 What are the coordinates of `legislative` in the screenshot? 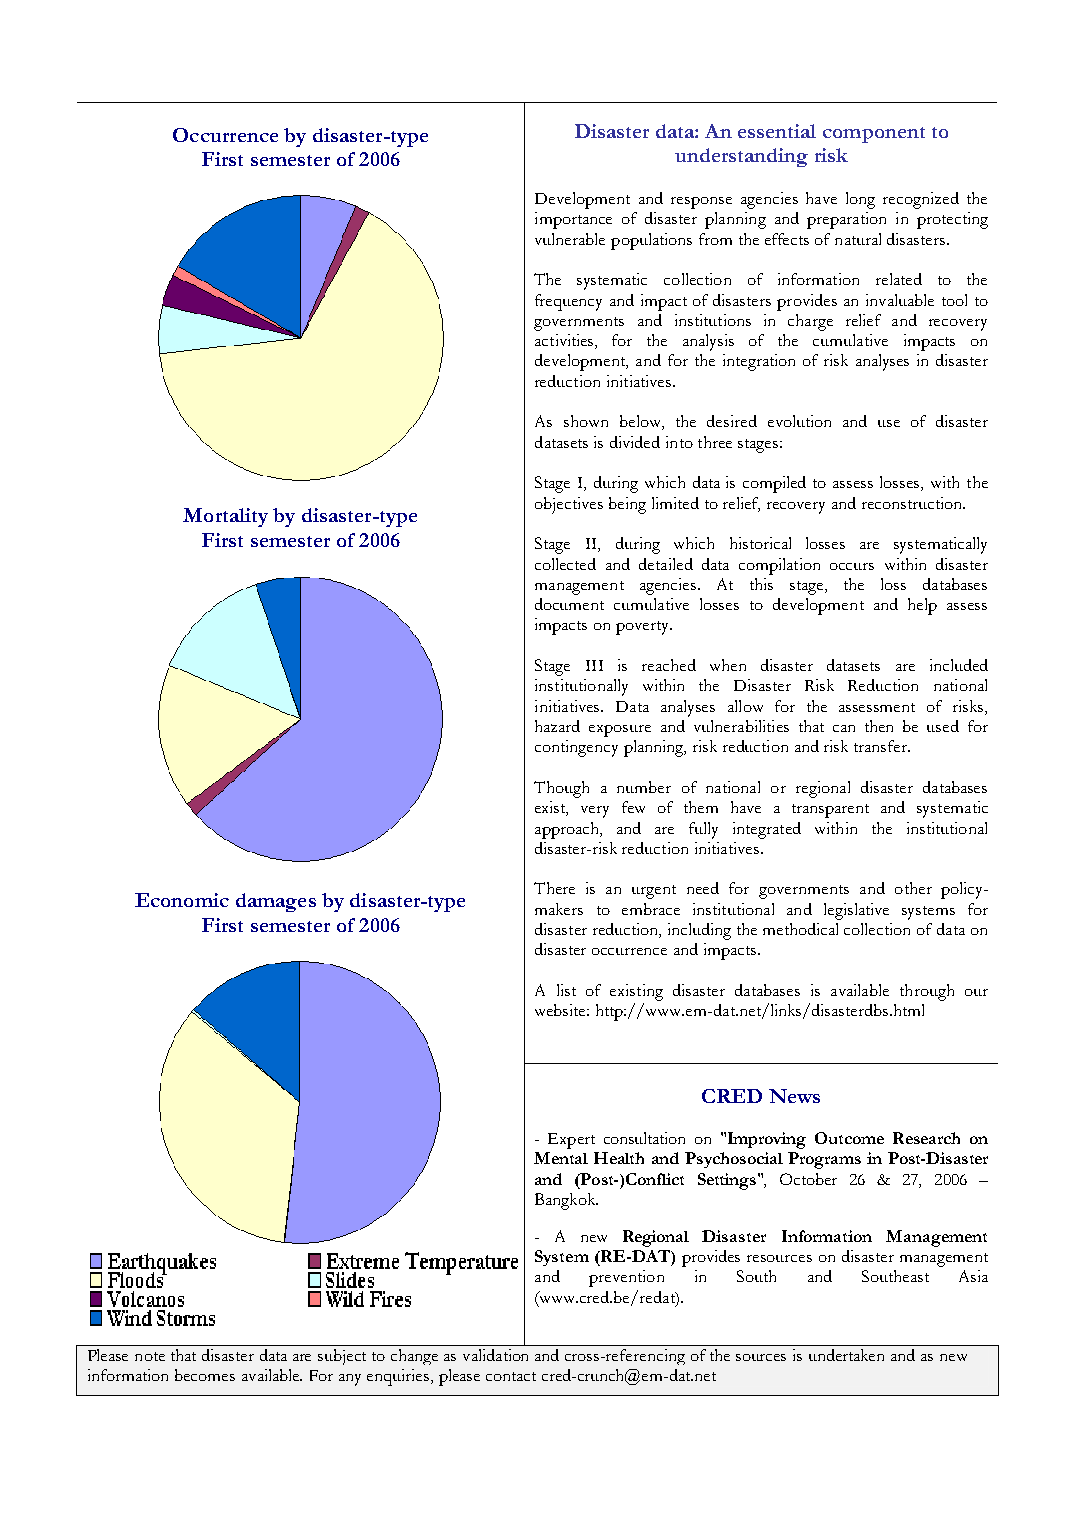 It's located at (856, 911).
